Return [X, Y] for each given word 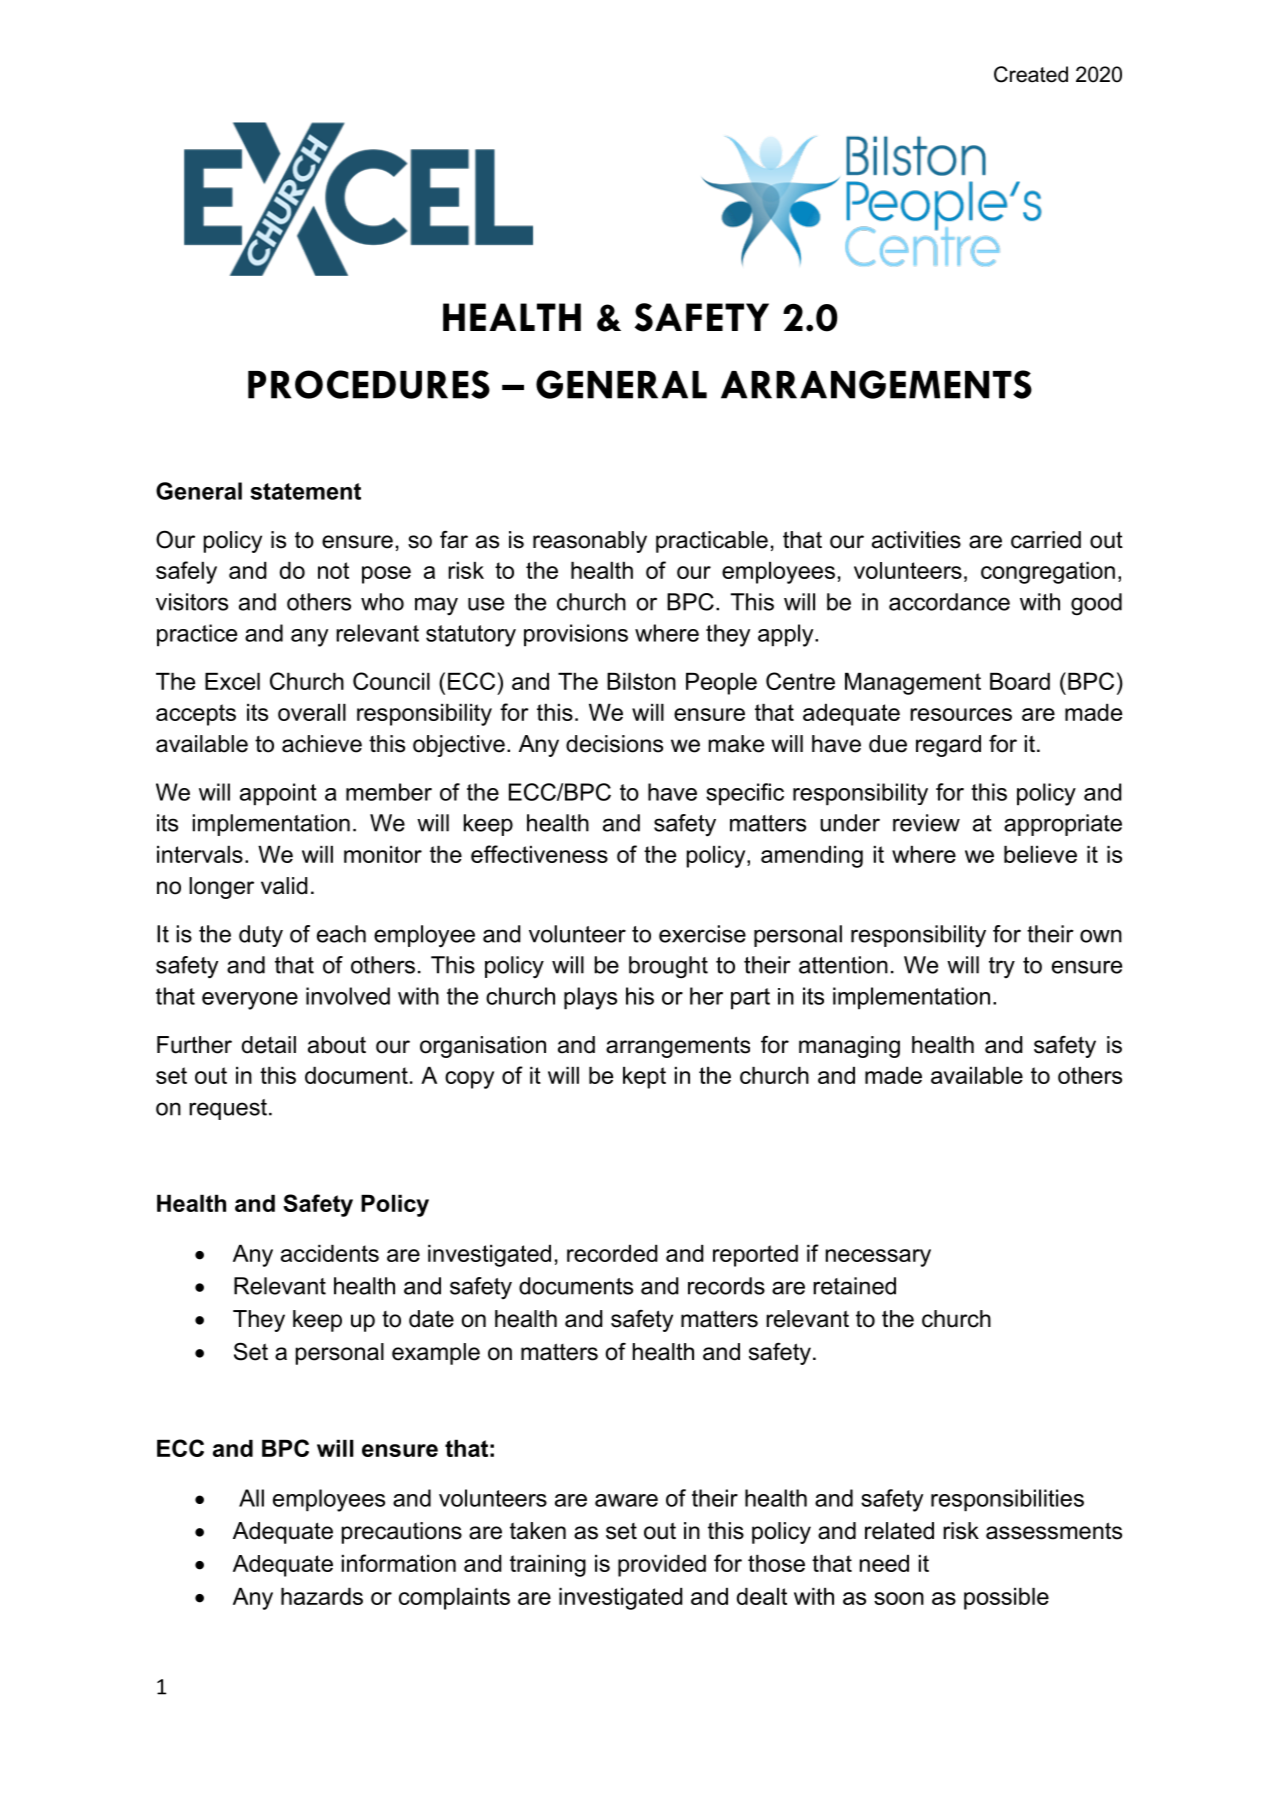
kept [644, 1078]
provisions [576, 635]
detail [269, 1045]
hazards [322, 1596]
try [1002, 968]
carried [1046, 540]
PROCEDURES [369, 384]
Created [1031, 74]
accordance [949, 602]
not [333, 570]
